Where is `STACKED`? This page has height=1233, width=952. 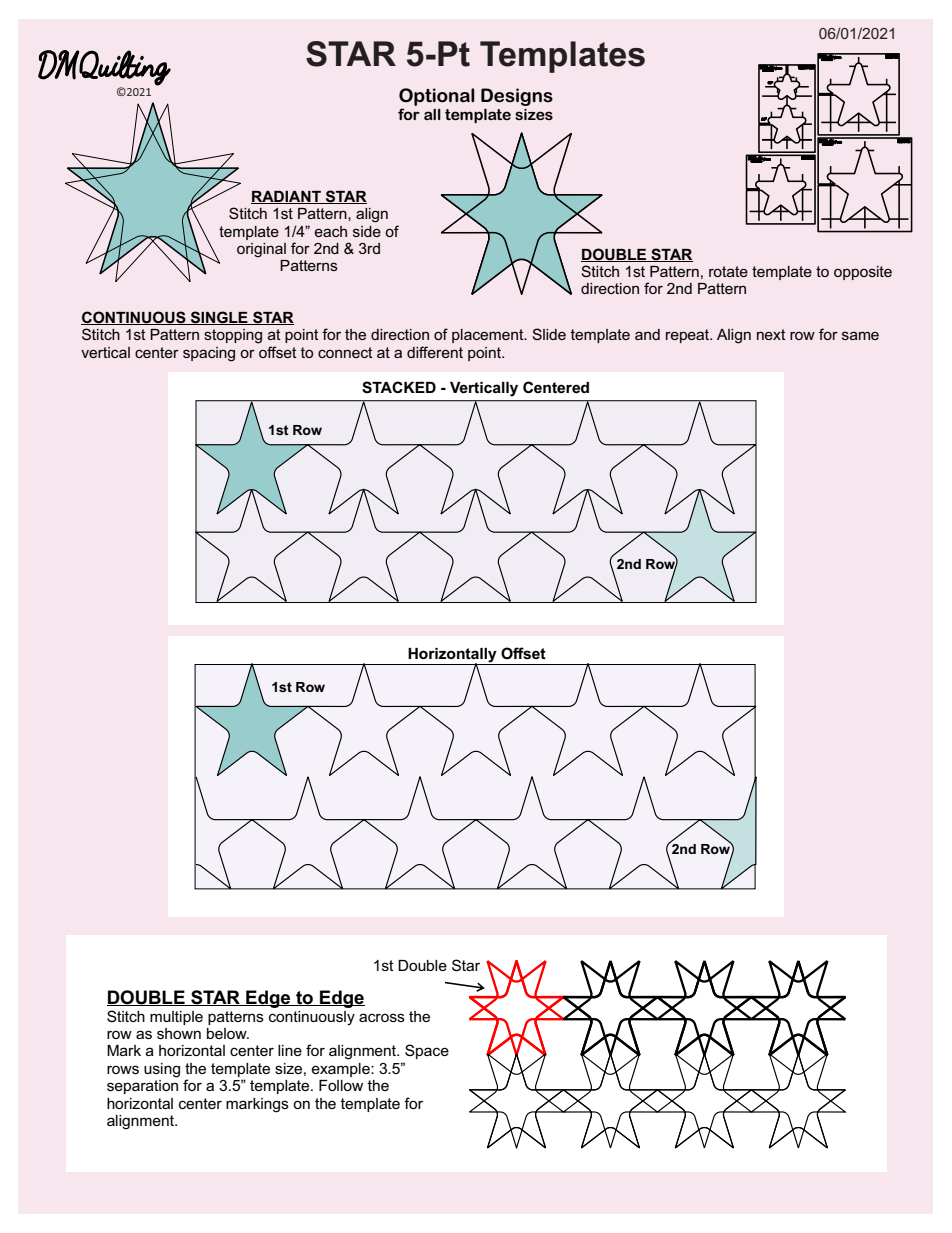
STACKED is located at coordinates (399, 387).
